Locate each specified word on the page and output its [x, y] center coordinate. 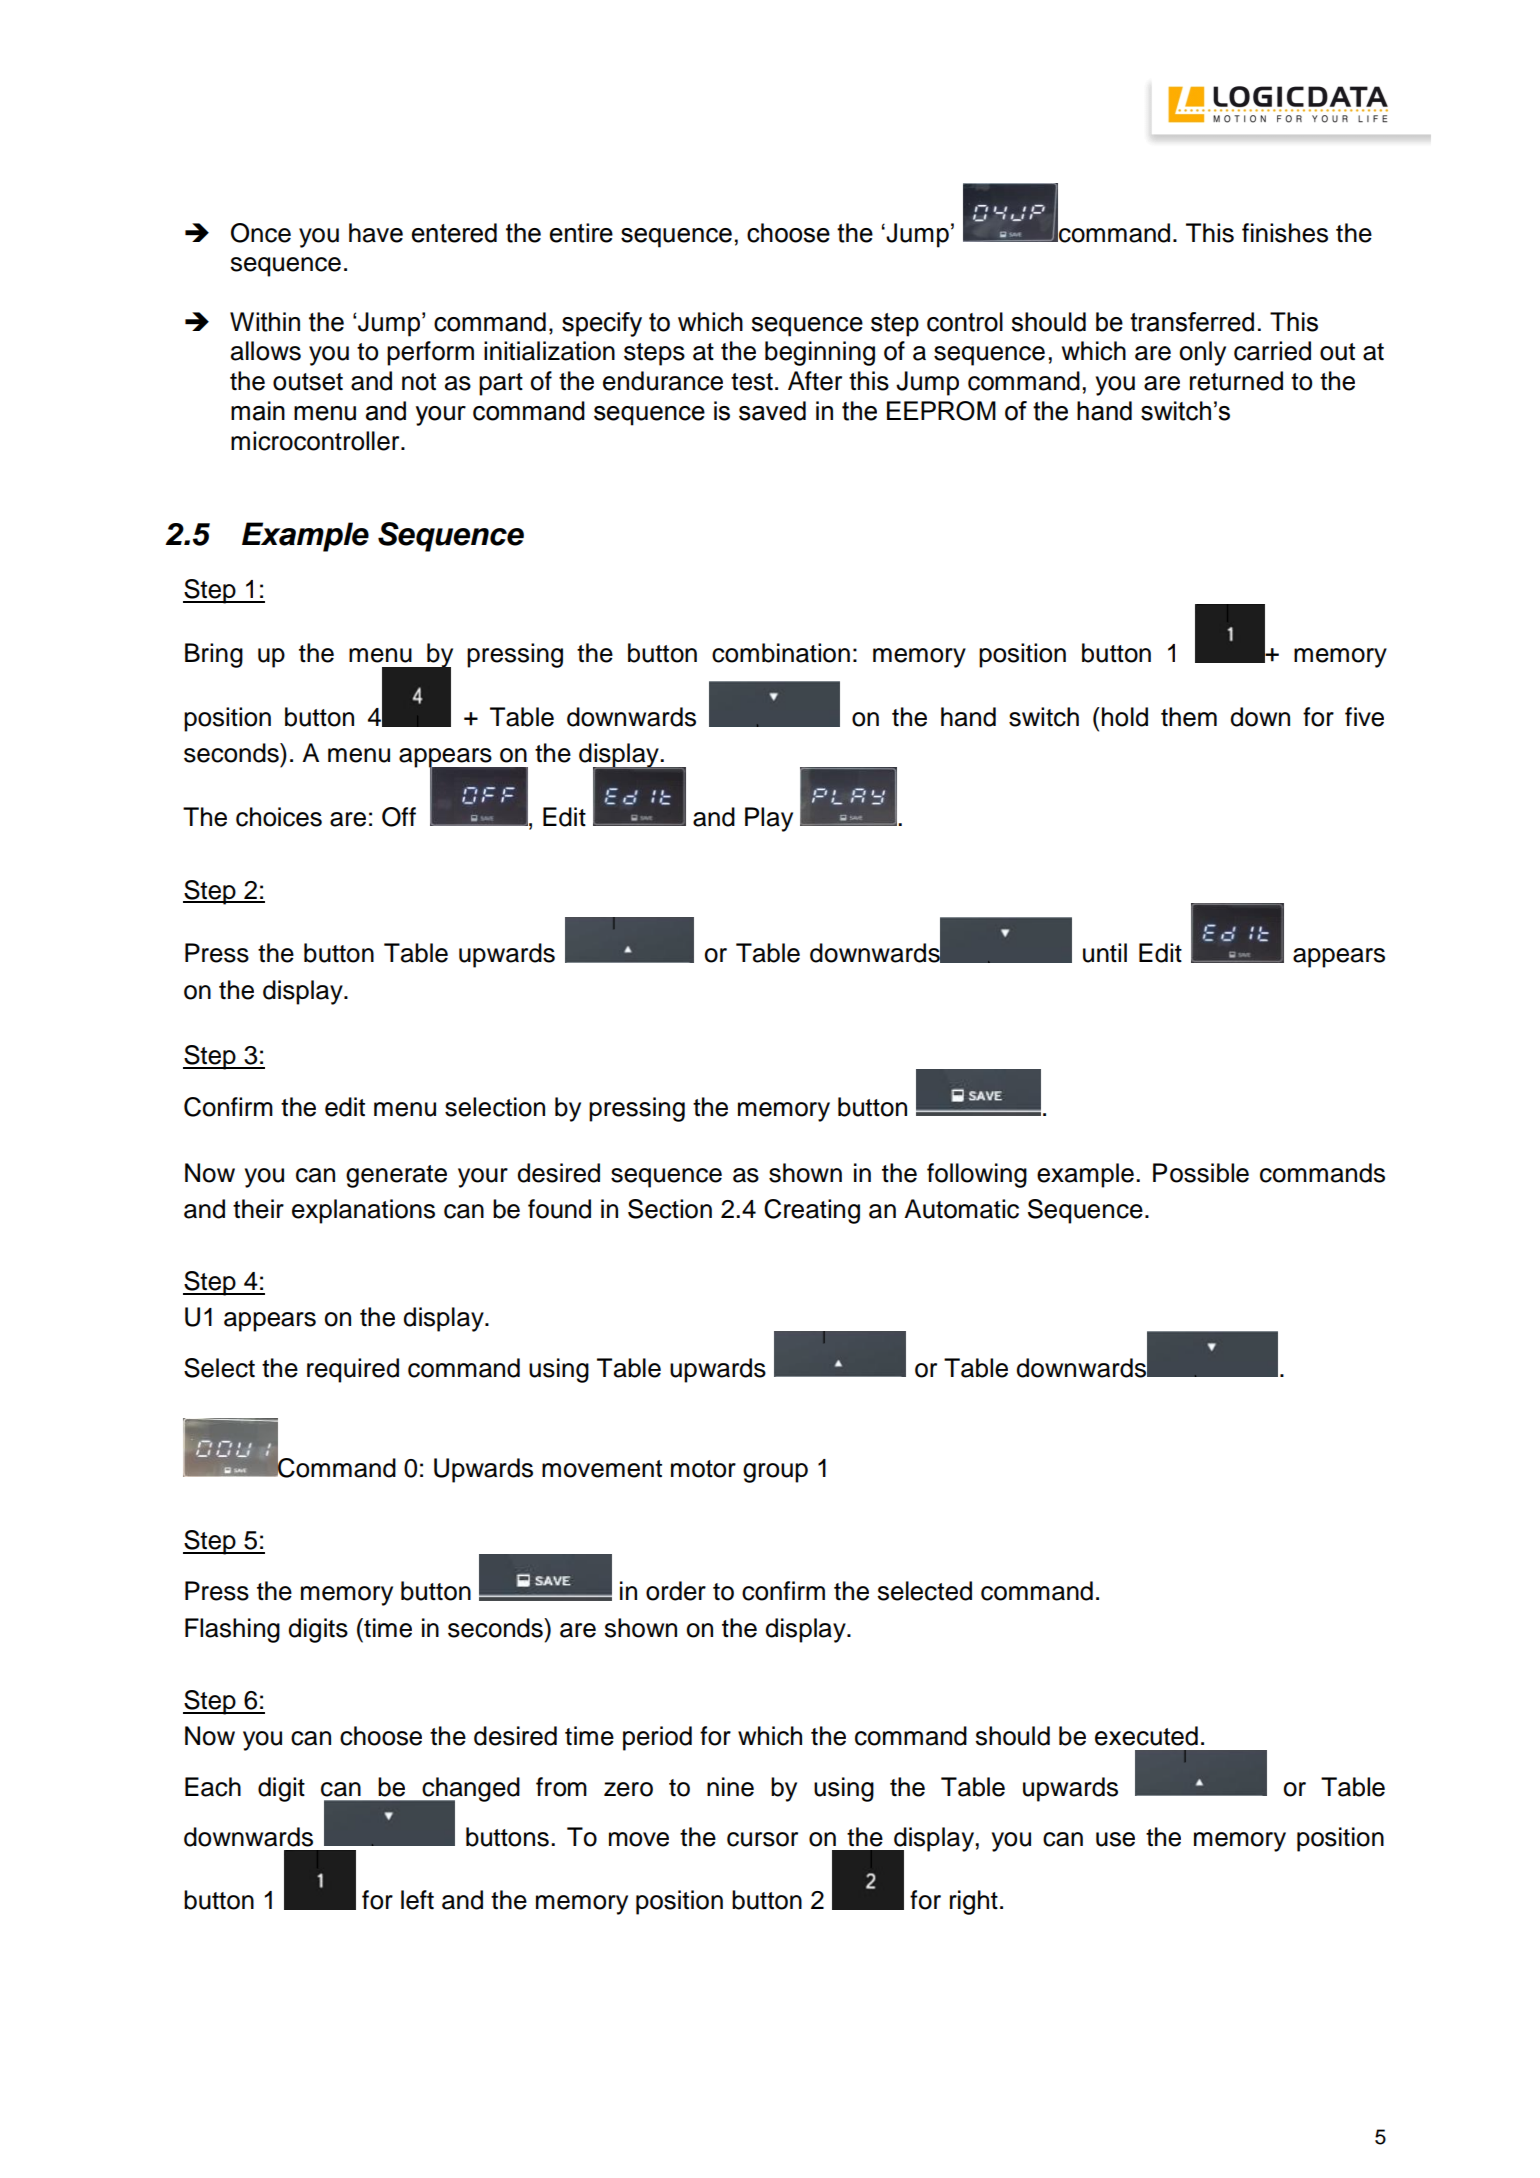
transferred [1192, 322]
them [1189, 717]
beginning [820, 353]
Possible [1201, 1173]
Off [399, 817]
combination [781, 653]
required [353, 1370]
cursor [762, 1839]
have [376, 233]
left [417, 1900]
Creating [812, 1211]
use [1115, 1839]
